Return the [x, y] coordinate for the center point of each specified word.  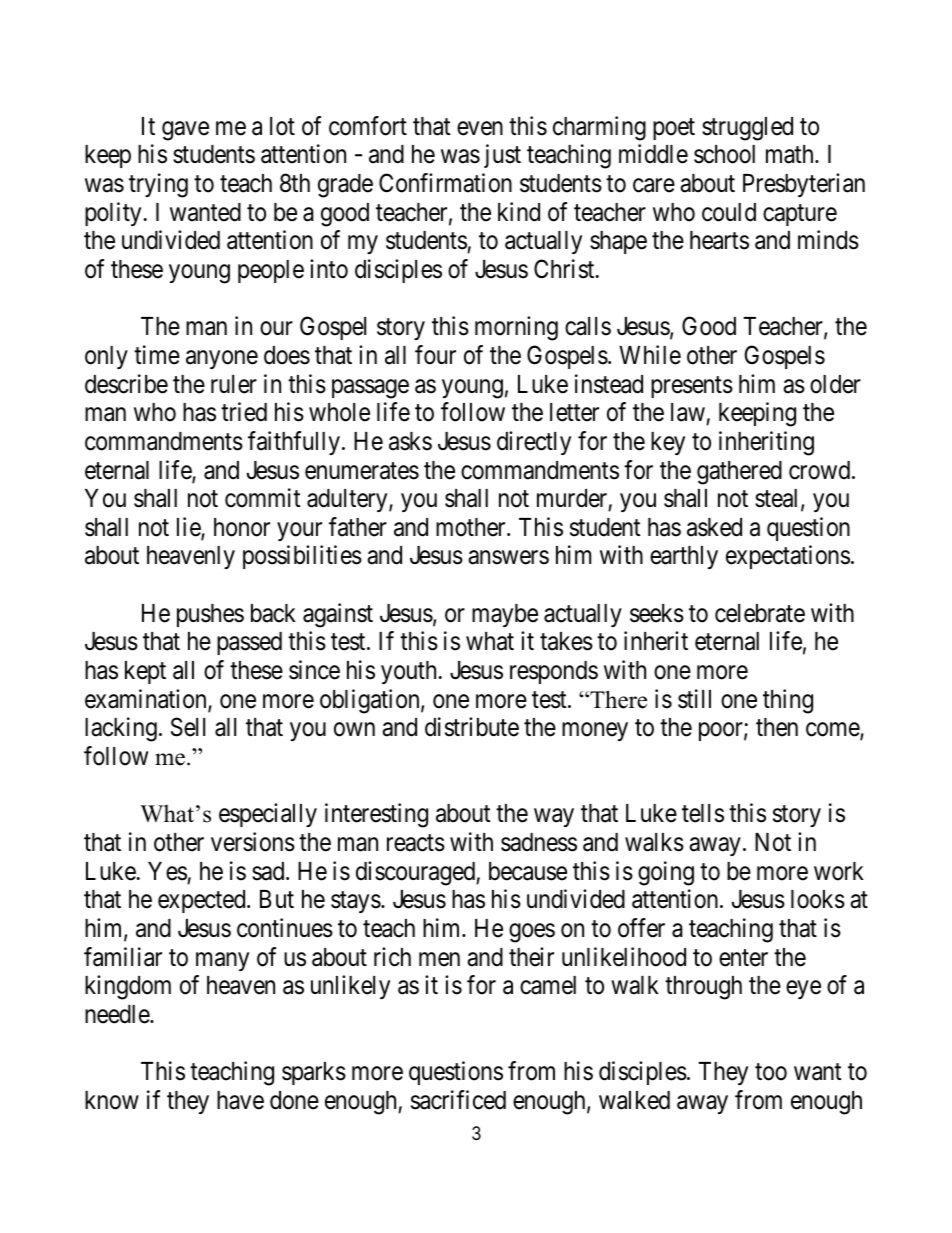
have [240, 1100]
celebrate [760, 613]
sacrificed [458, 1100]
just [502, 156]
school [724, 154]
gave [185, 131]
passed [249, 643]
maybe [505, 615]
